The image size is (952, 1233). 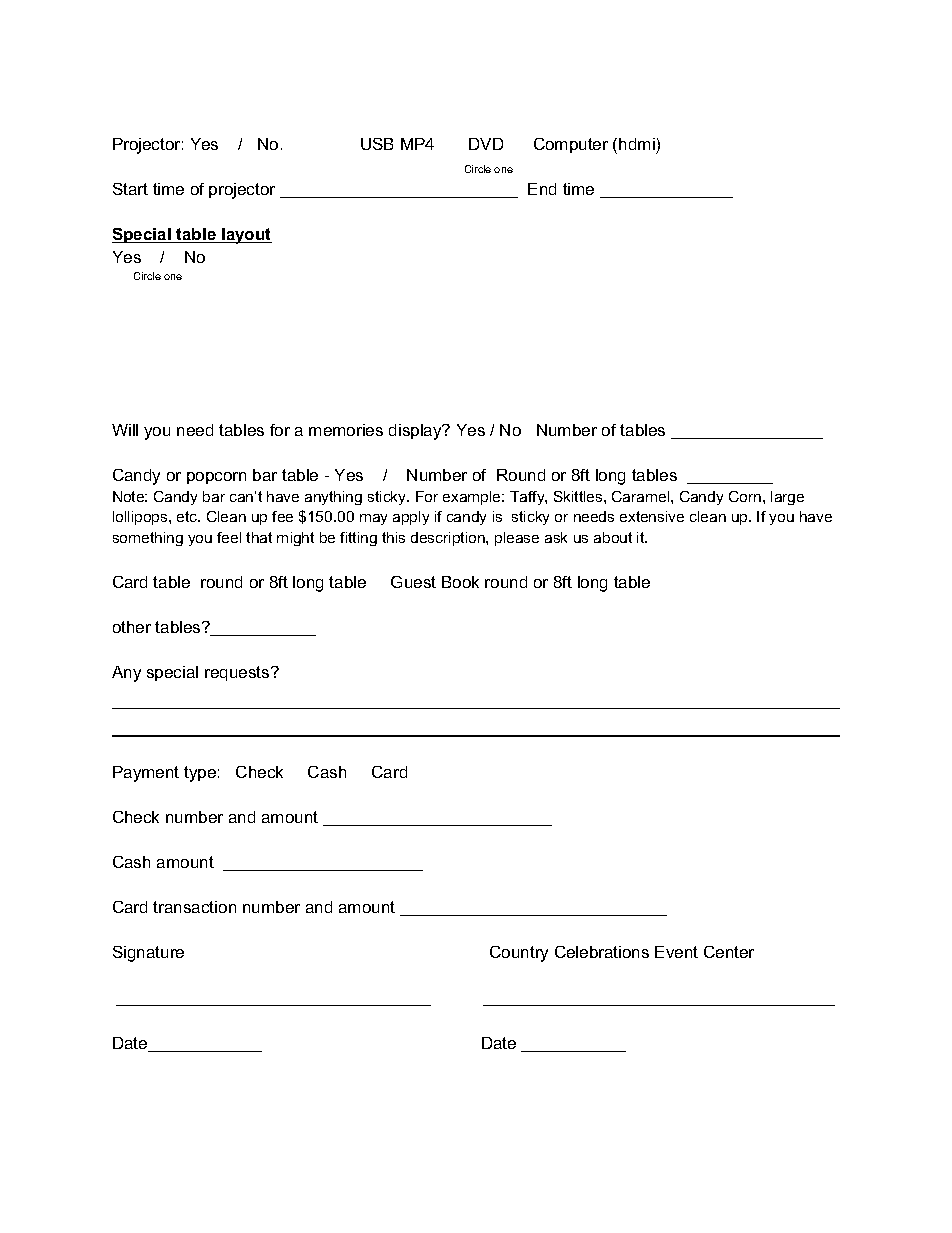 What do you see at coordinates (449, 539) in the screenshot?
I see `description` at bounding box center [449, 539].
